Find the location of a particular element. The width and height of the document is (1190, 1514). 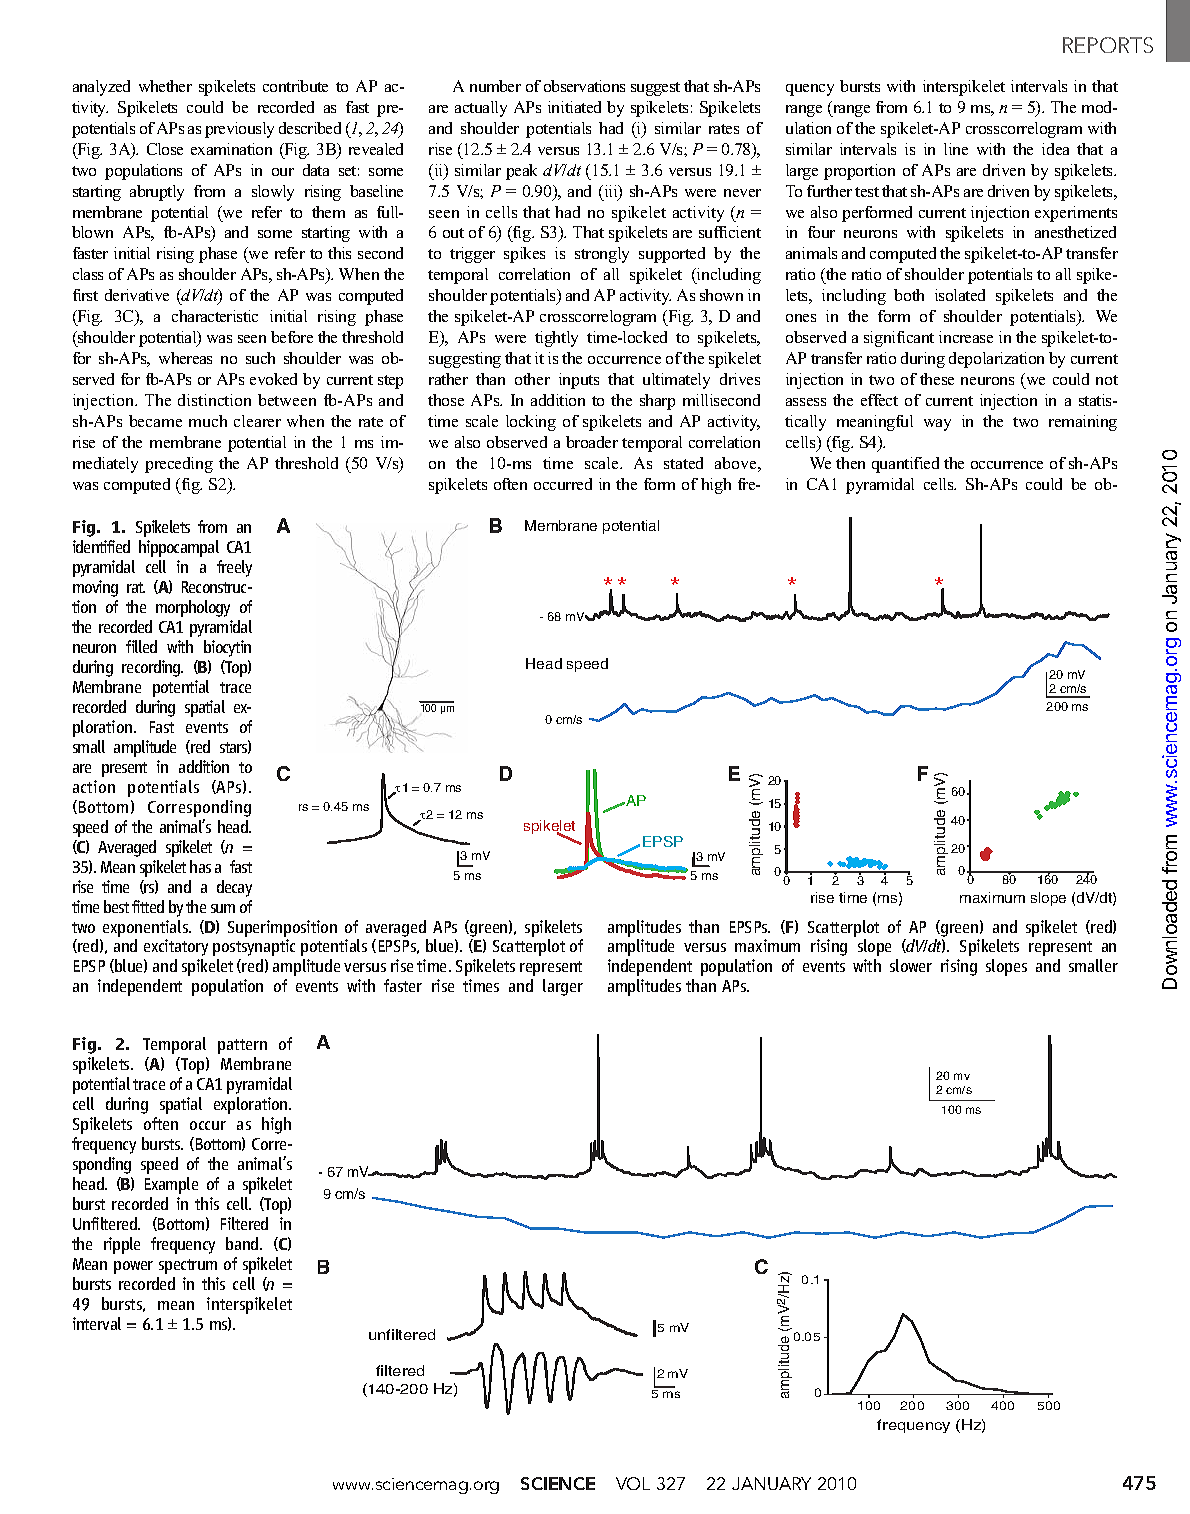

idea is located at coordinates (1055, 149).
